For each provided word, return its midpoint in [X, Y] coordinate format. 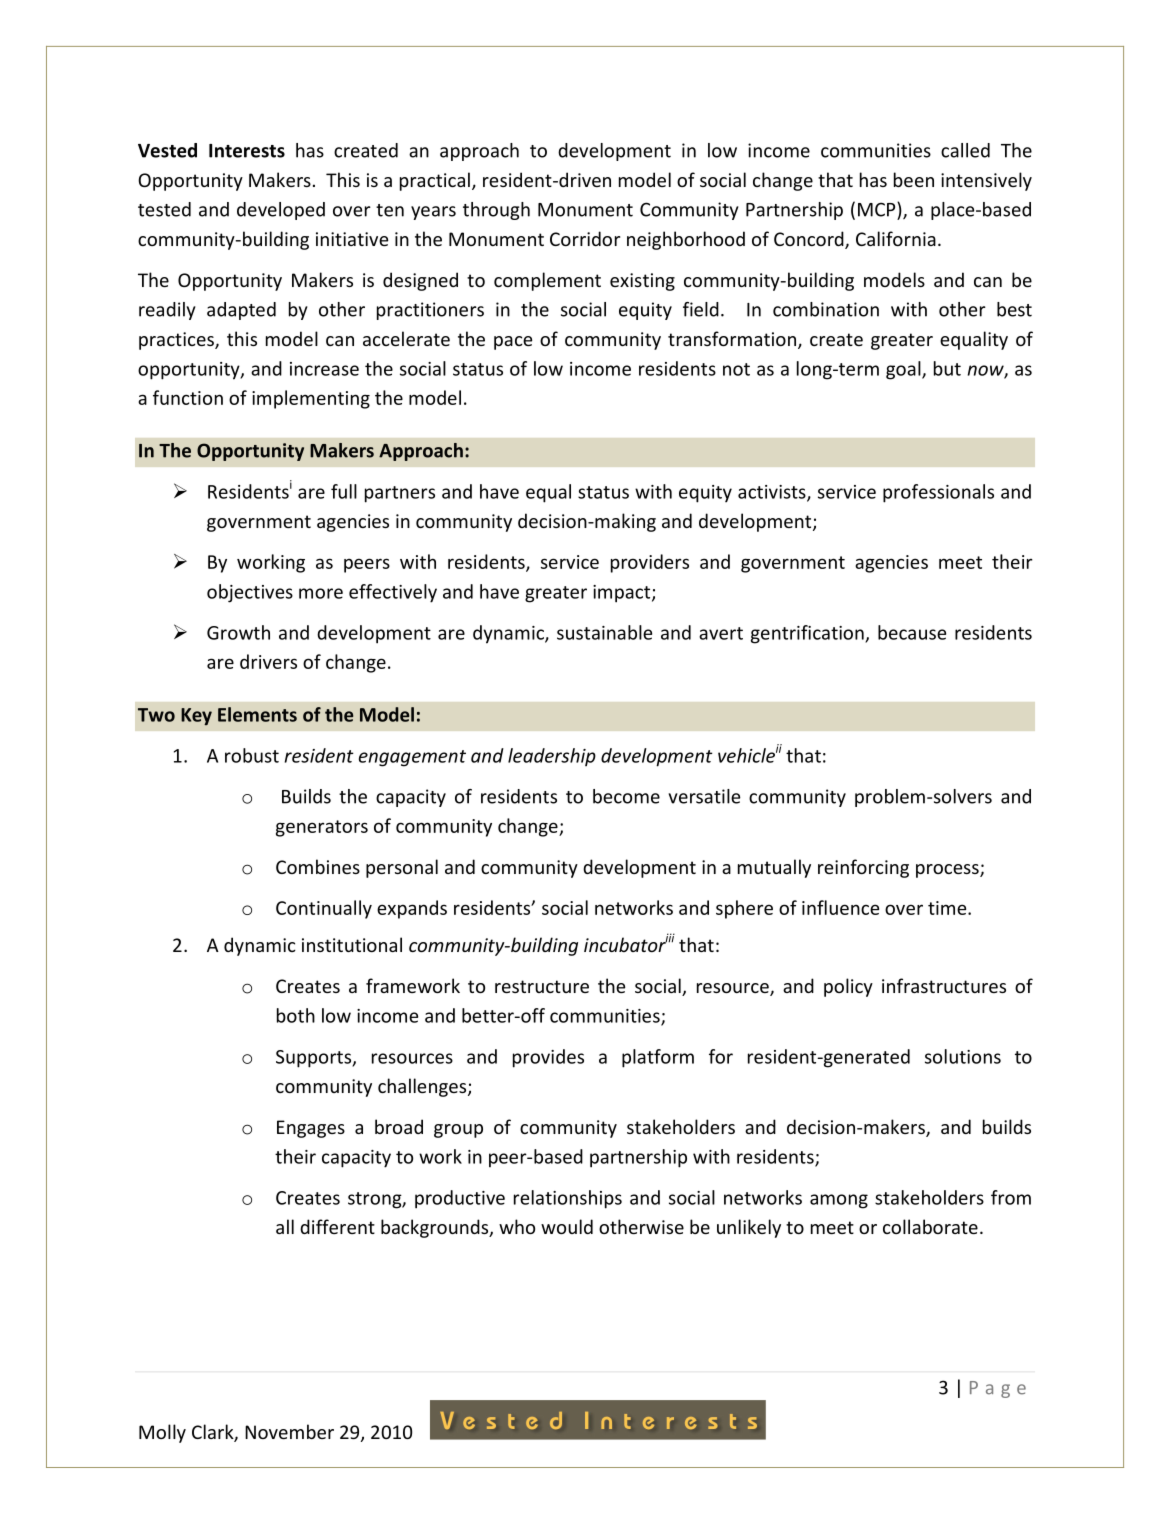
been [914, 179]
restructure [542, 986]
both [296, 1015]
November [289, 1431]
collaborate [930, 1226]
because [912, 632]
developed [281, 211]
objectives [250, 593]
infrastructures [944, 985]
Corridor [585, 238]
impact [623, 594]
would [567, 1226]
